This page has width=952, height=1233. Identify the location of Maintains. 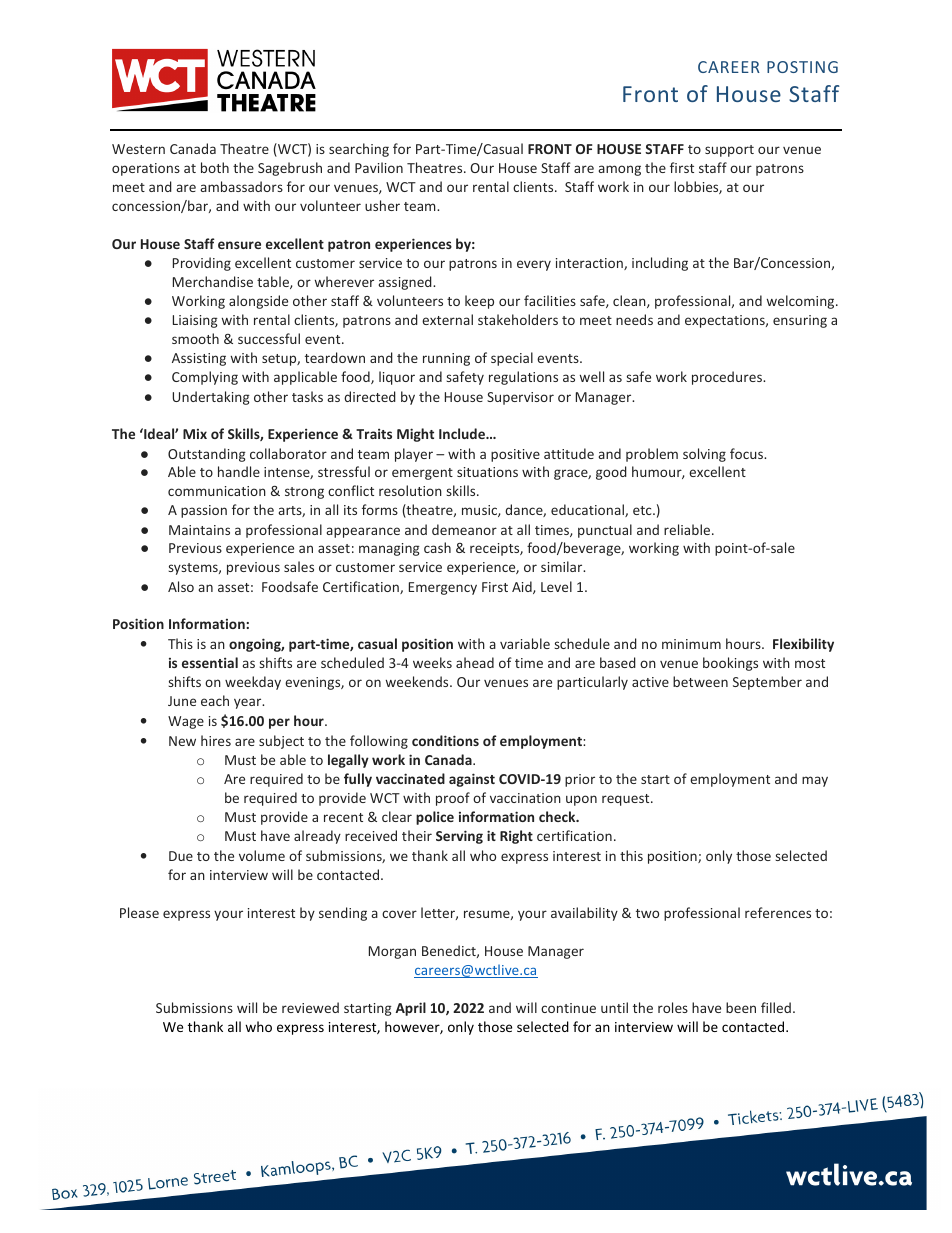
(199, 530).
